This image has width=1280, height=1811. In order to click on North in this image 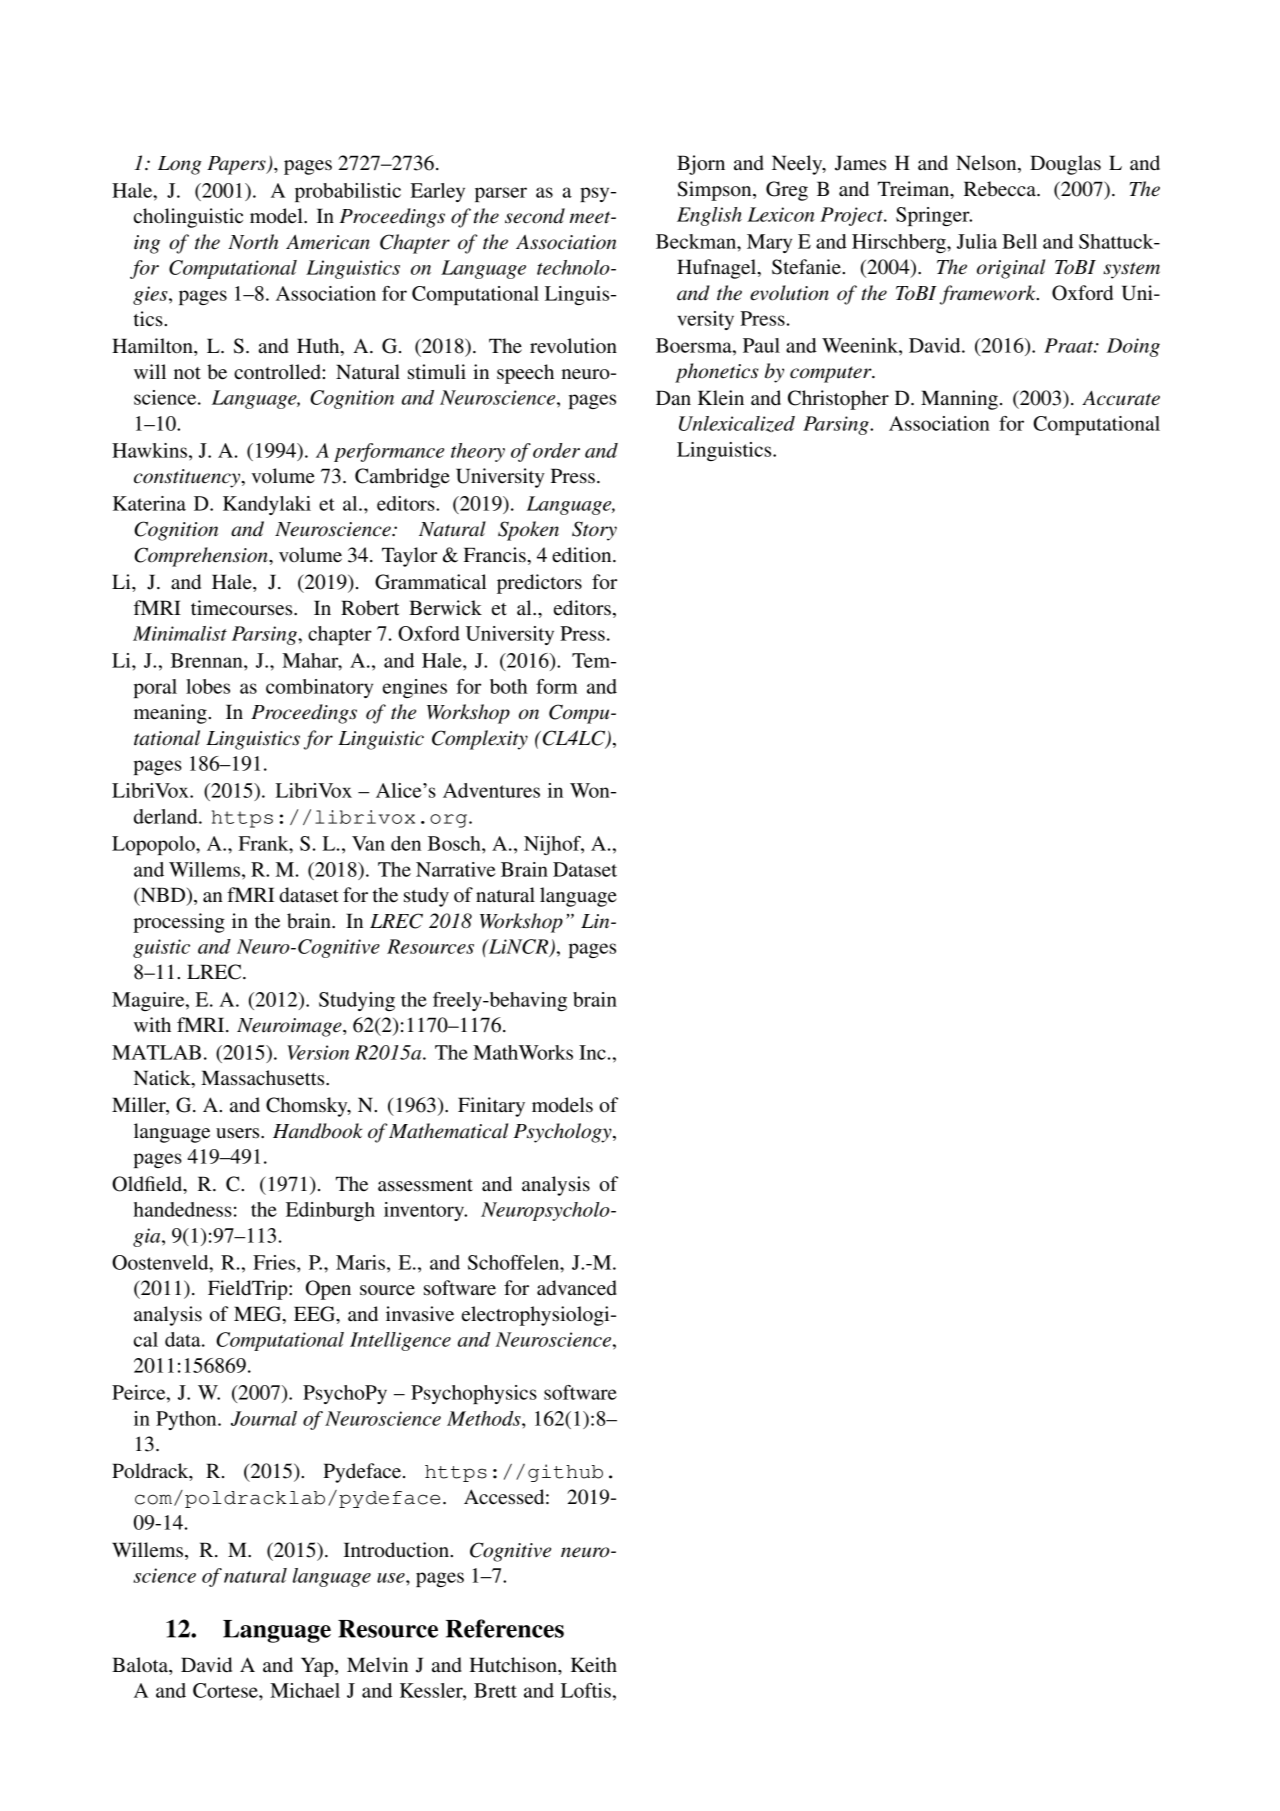, I will do `click(253, 242)`.
